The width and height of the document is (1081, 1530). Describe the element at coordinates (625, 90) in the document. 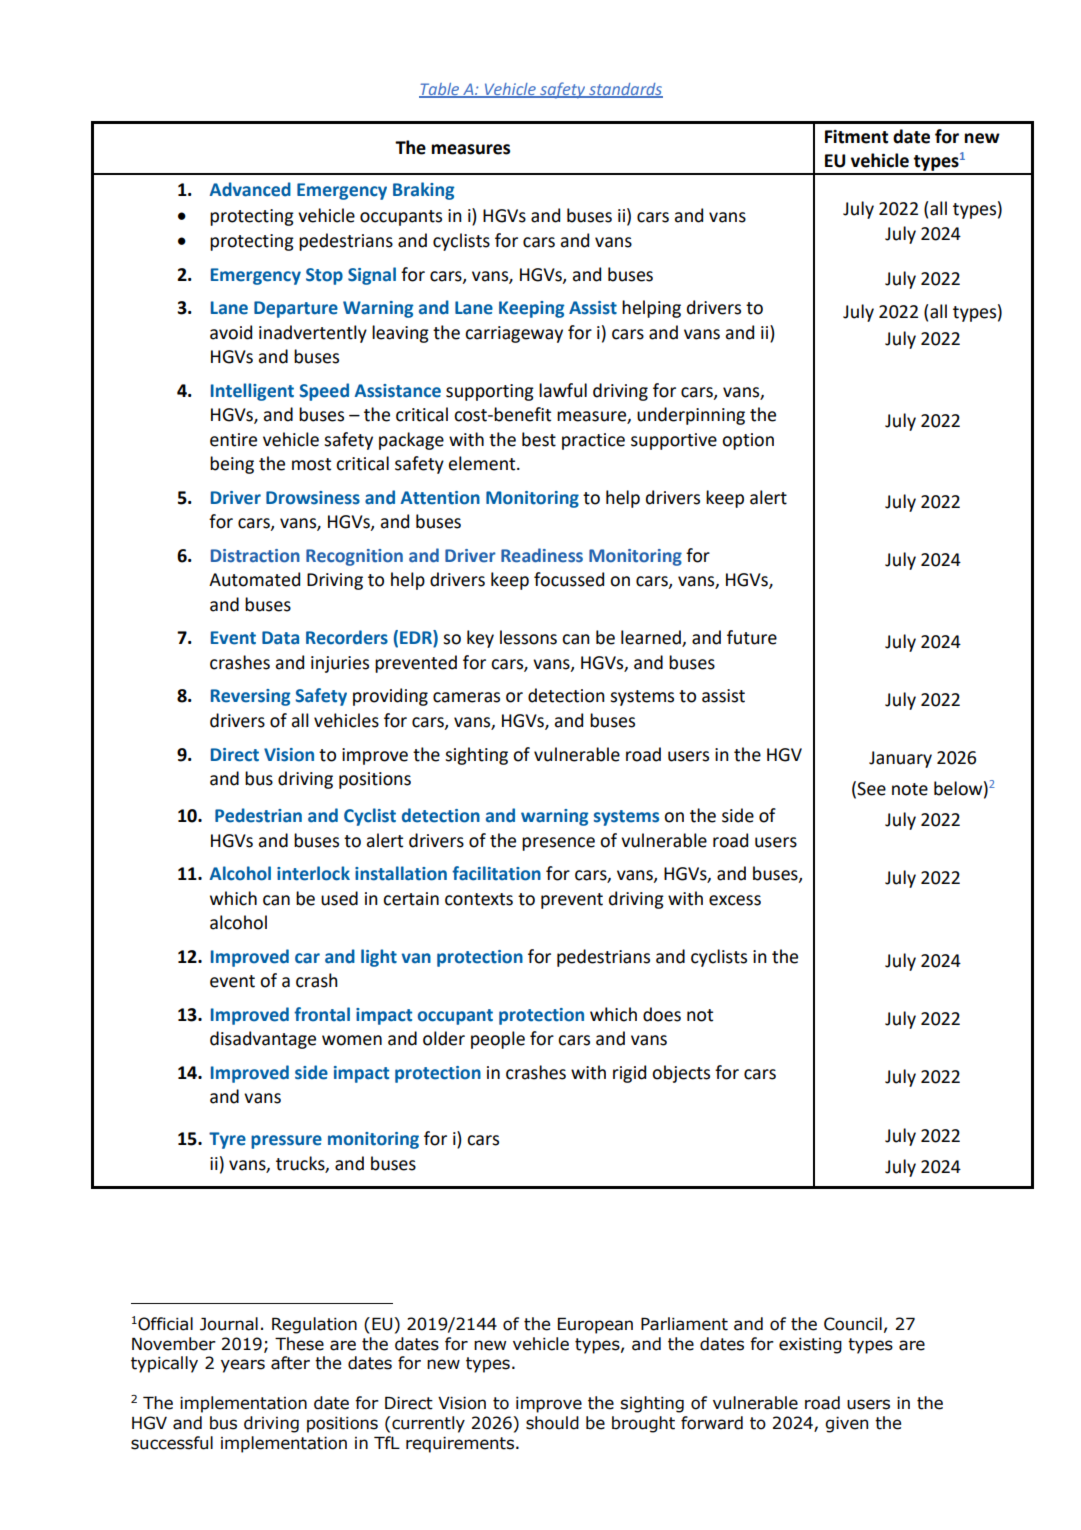

I see `standards` at that location.
